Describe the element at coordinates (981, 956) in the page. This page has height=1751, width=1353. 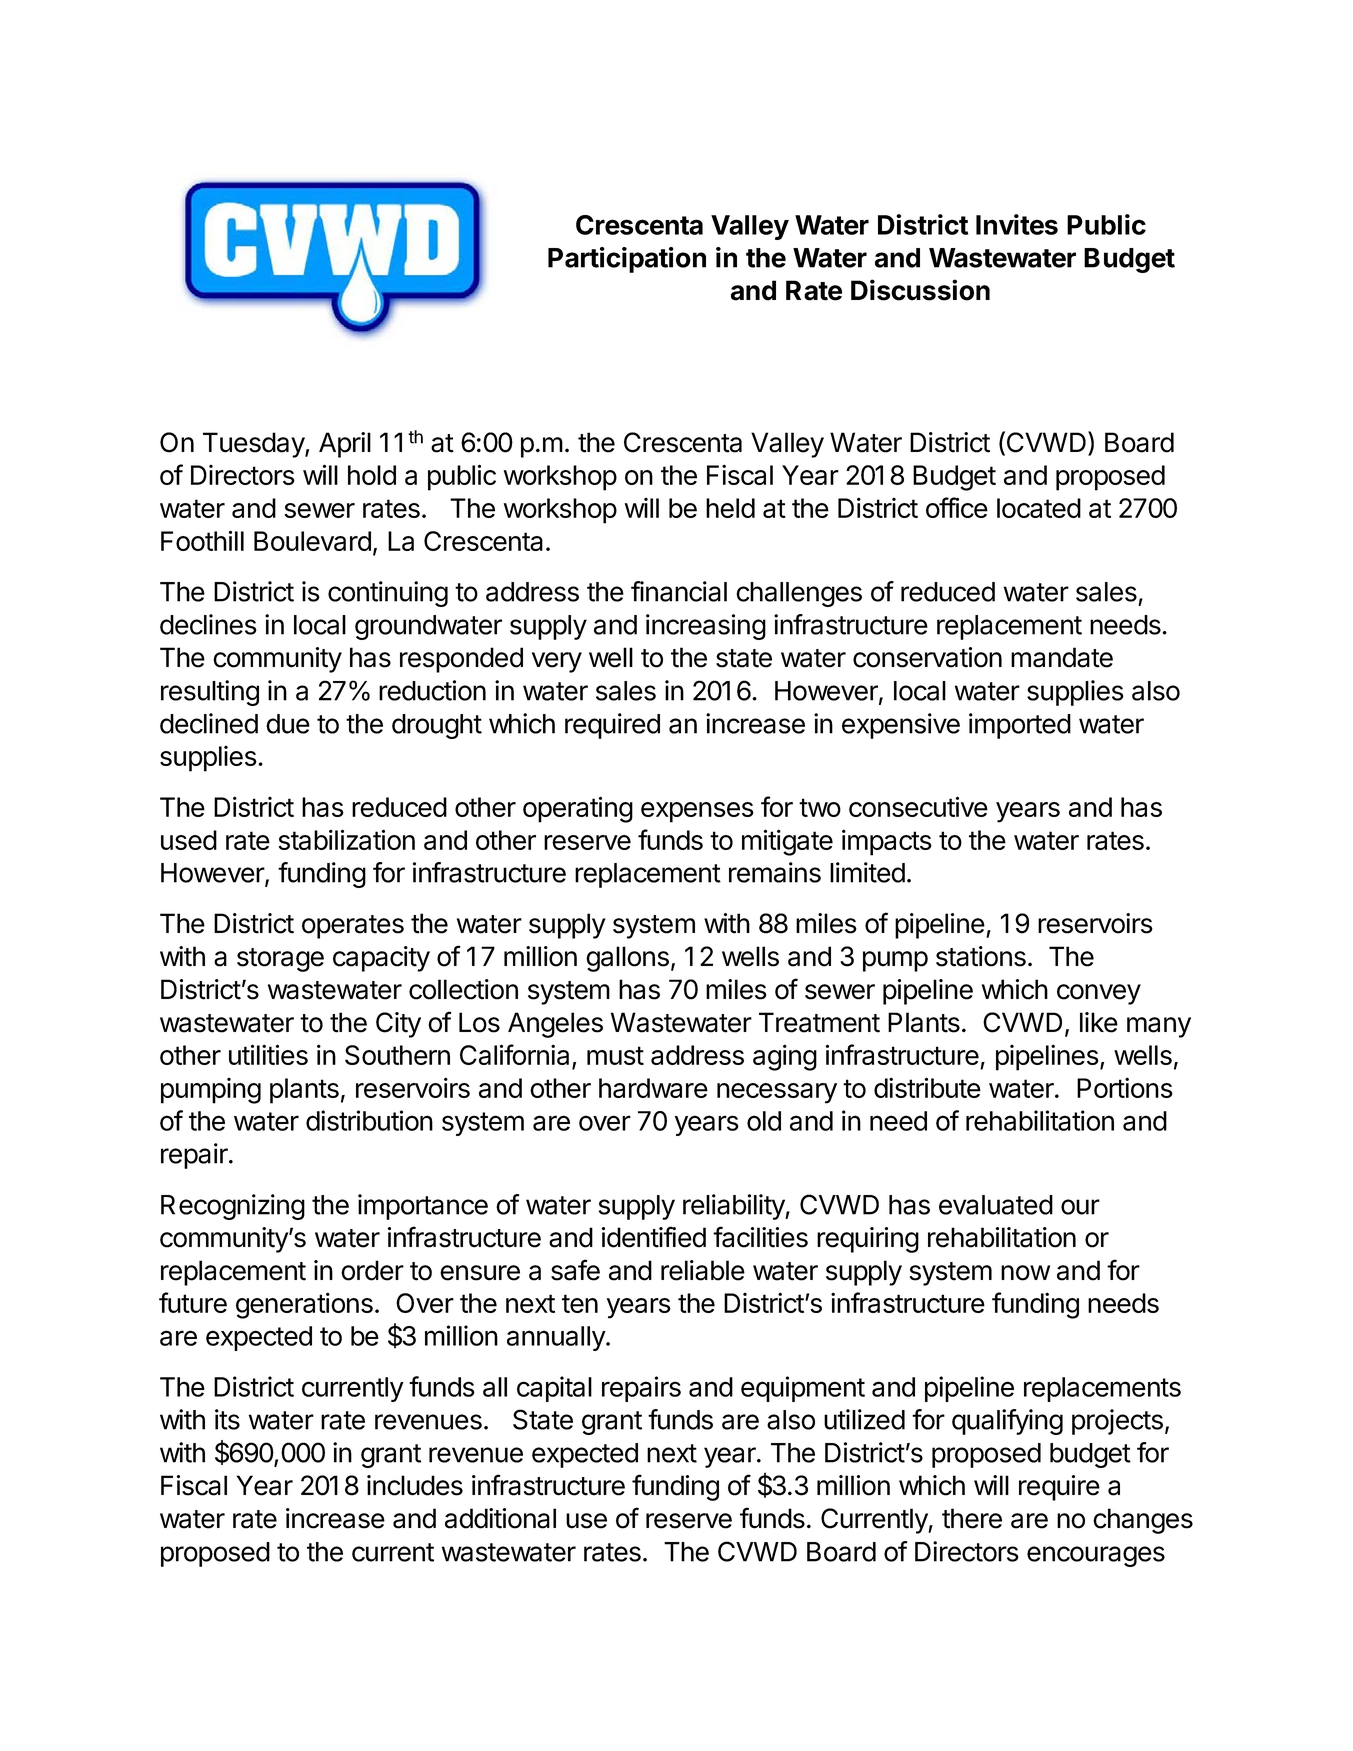
I see `stations` at that location.
